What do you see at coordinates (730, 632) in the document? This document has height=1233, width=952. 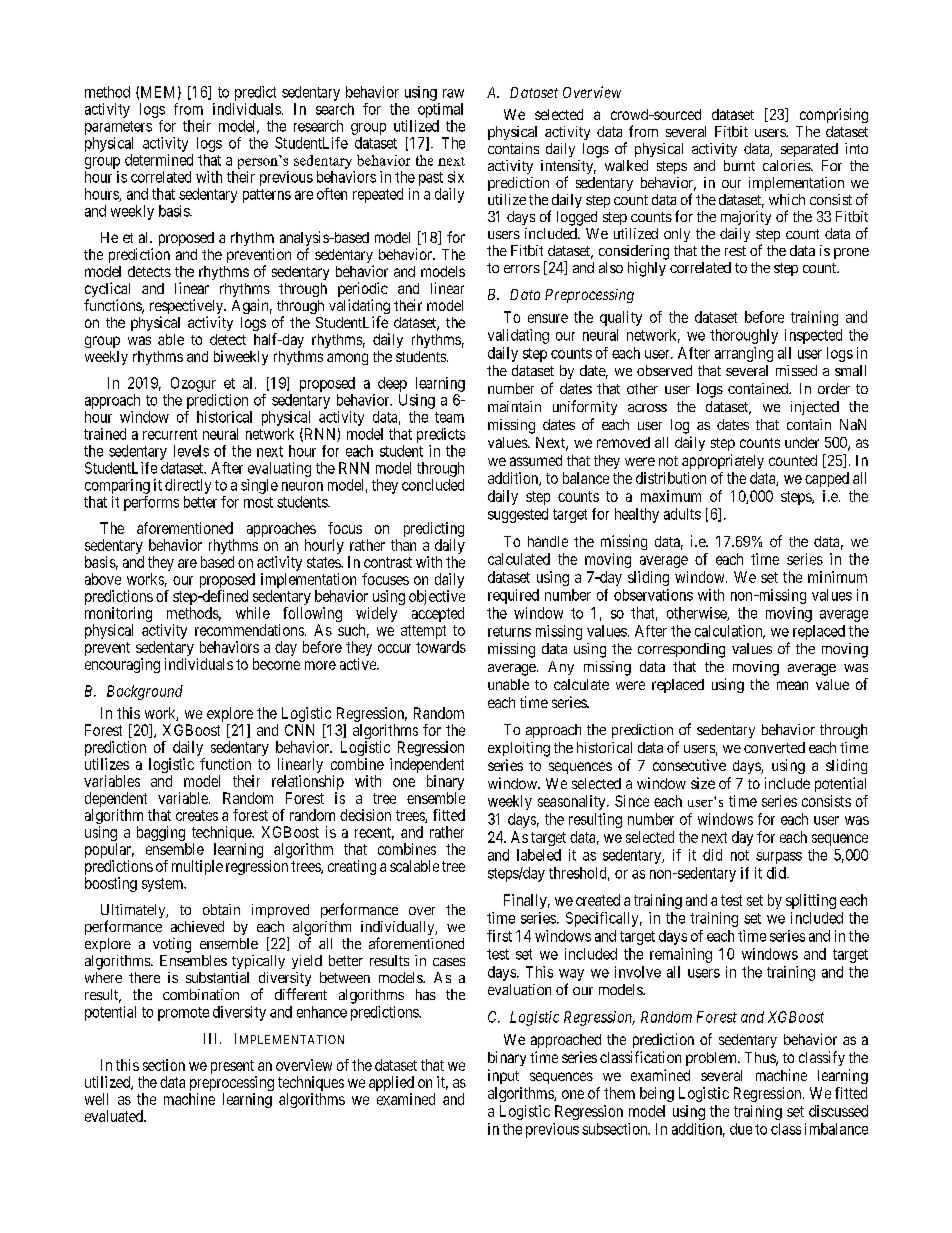 I see `calculation` at bounding box center [730, 632].
